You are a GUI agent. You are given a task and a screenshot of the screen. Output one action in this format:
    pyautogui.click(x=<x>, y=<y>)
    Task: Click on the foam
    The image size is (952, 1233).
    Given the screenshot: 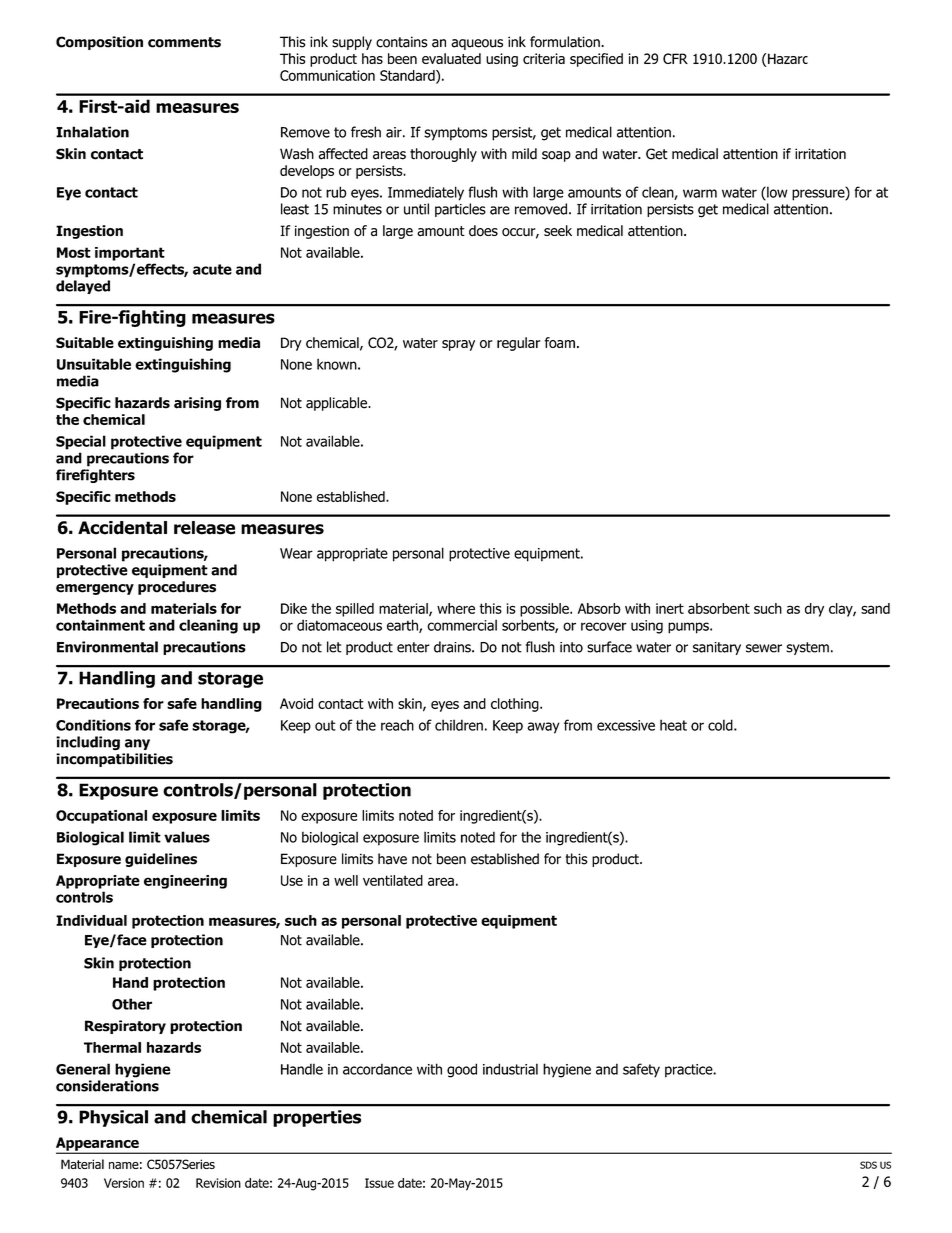 What is the action you would take?
    pyautogui.click(x=559, y=342)
